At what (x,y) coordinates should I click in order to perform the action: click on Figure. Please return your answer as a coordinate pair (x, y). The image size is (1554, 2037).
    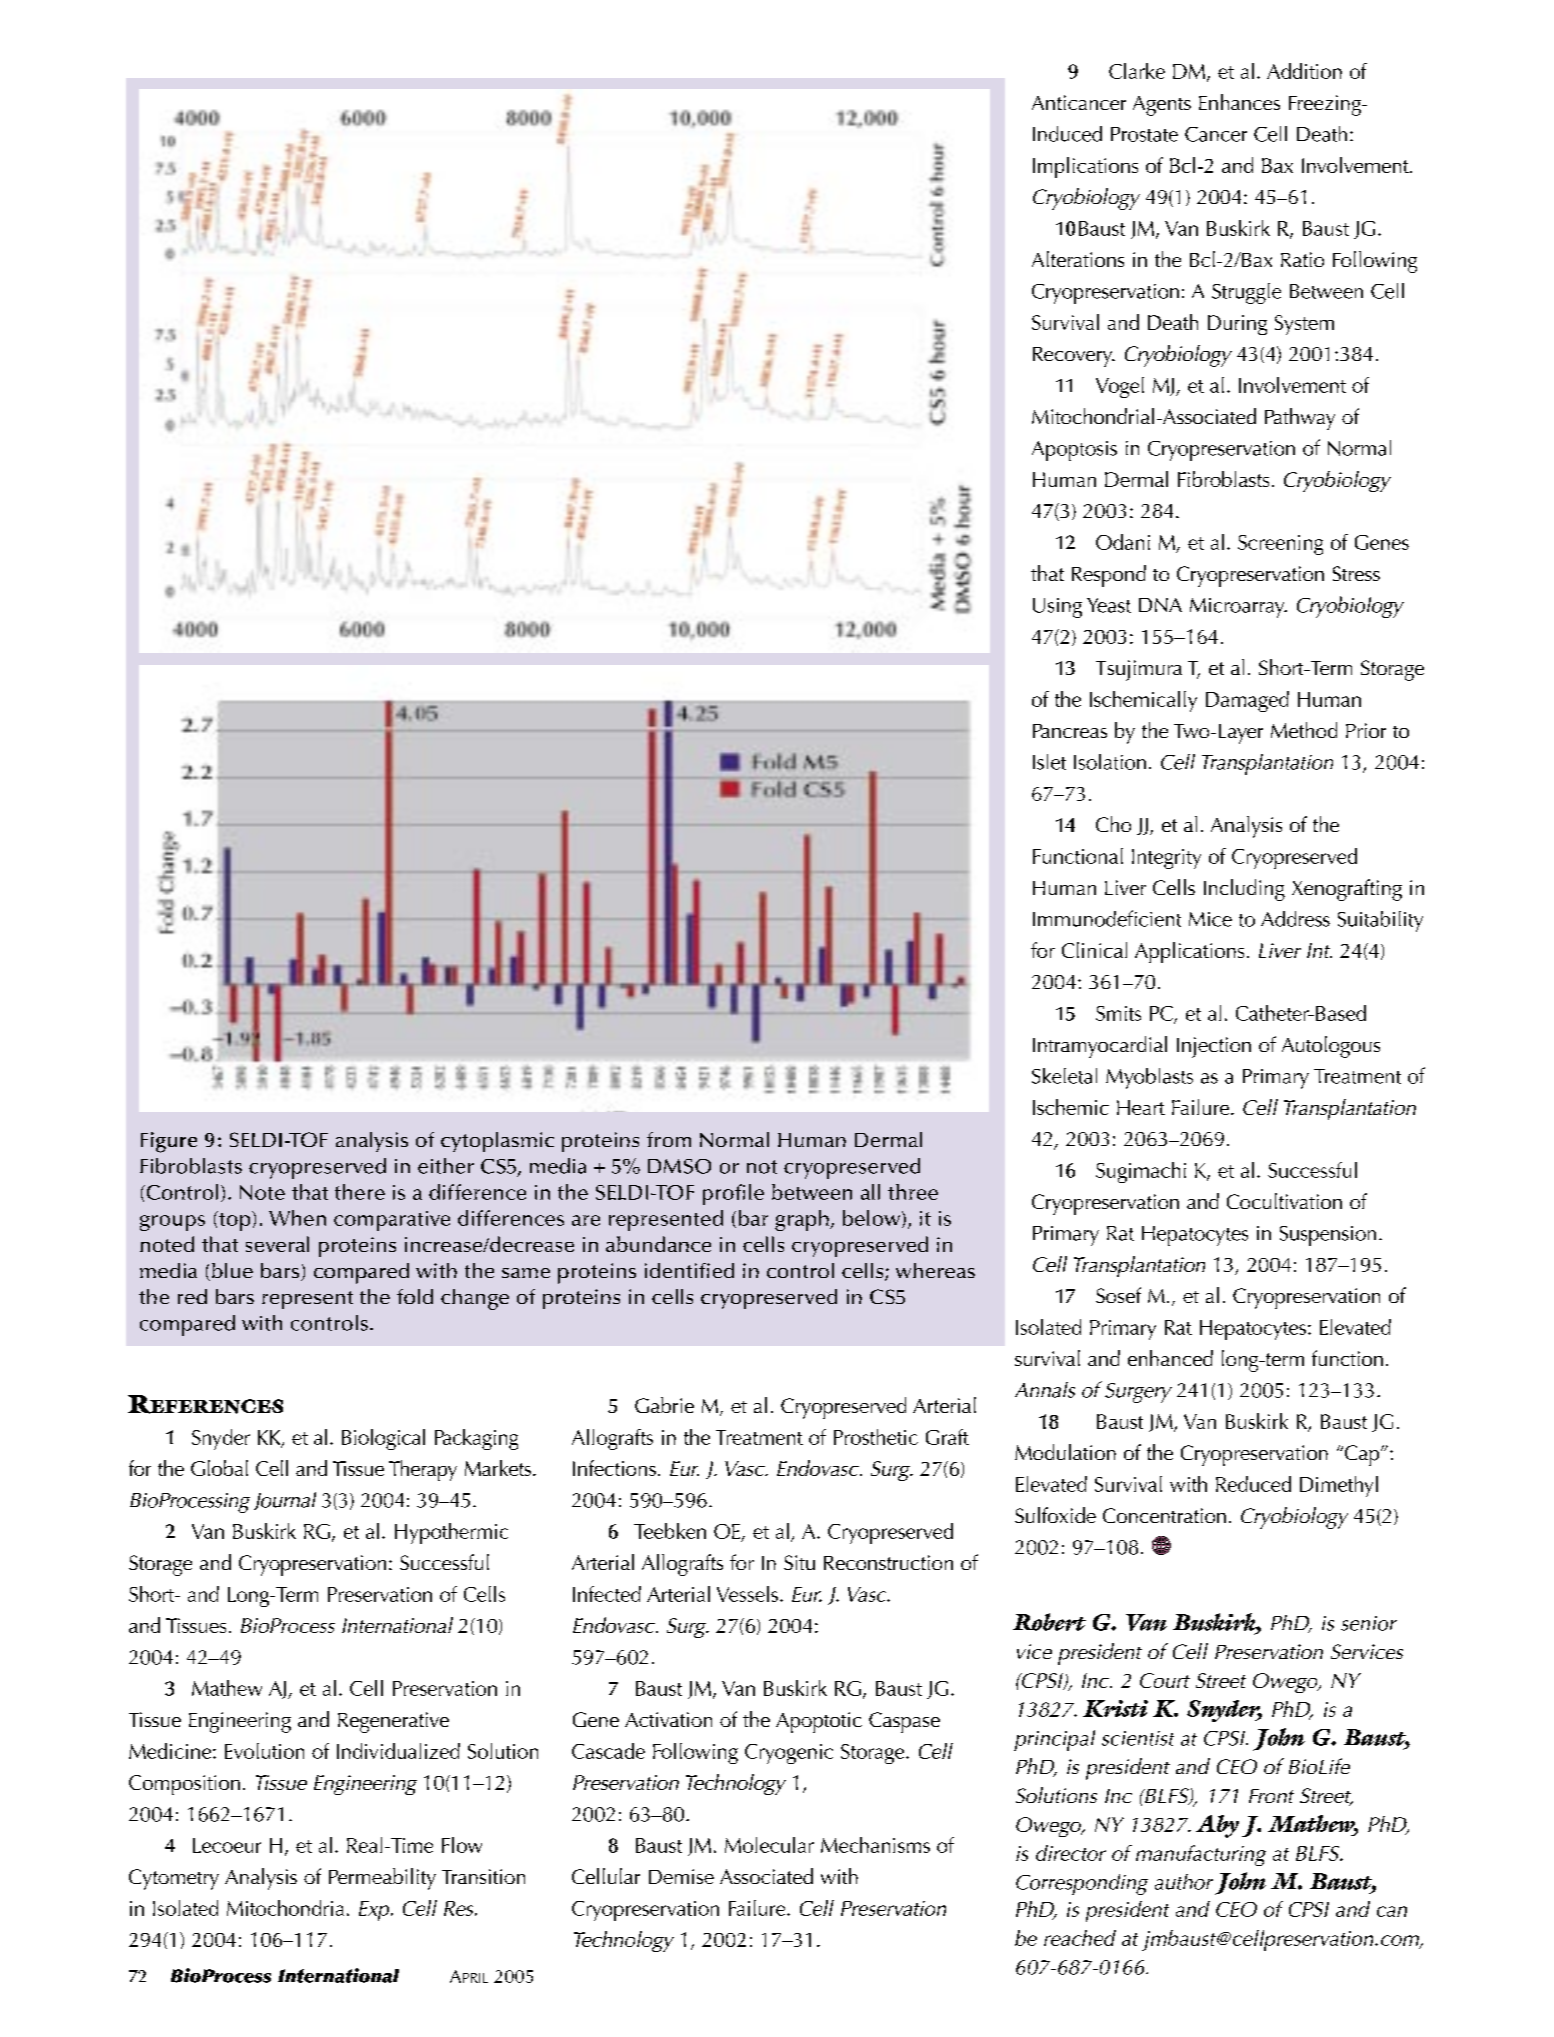
    Looking at the image, I should click on (169, 1142).
